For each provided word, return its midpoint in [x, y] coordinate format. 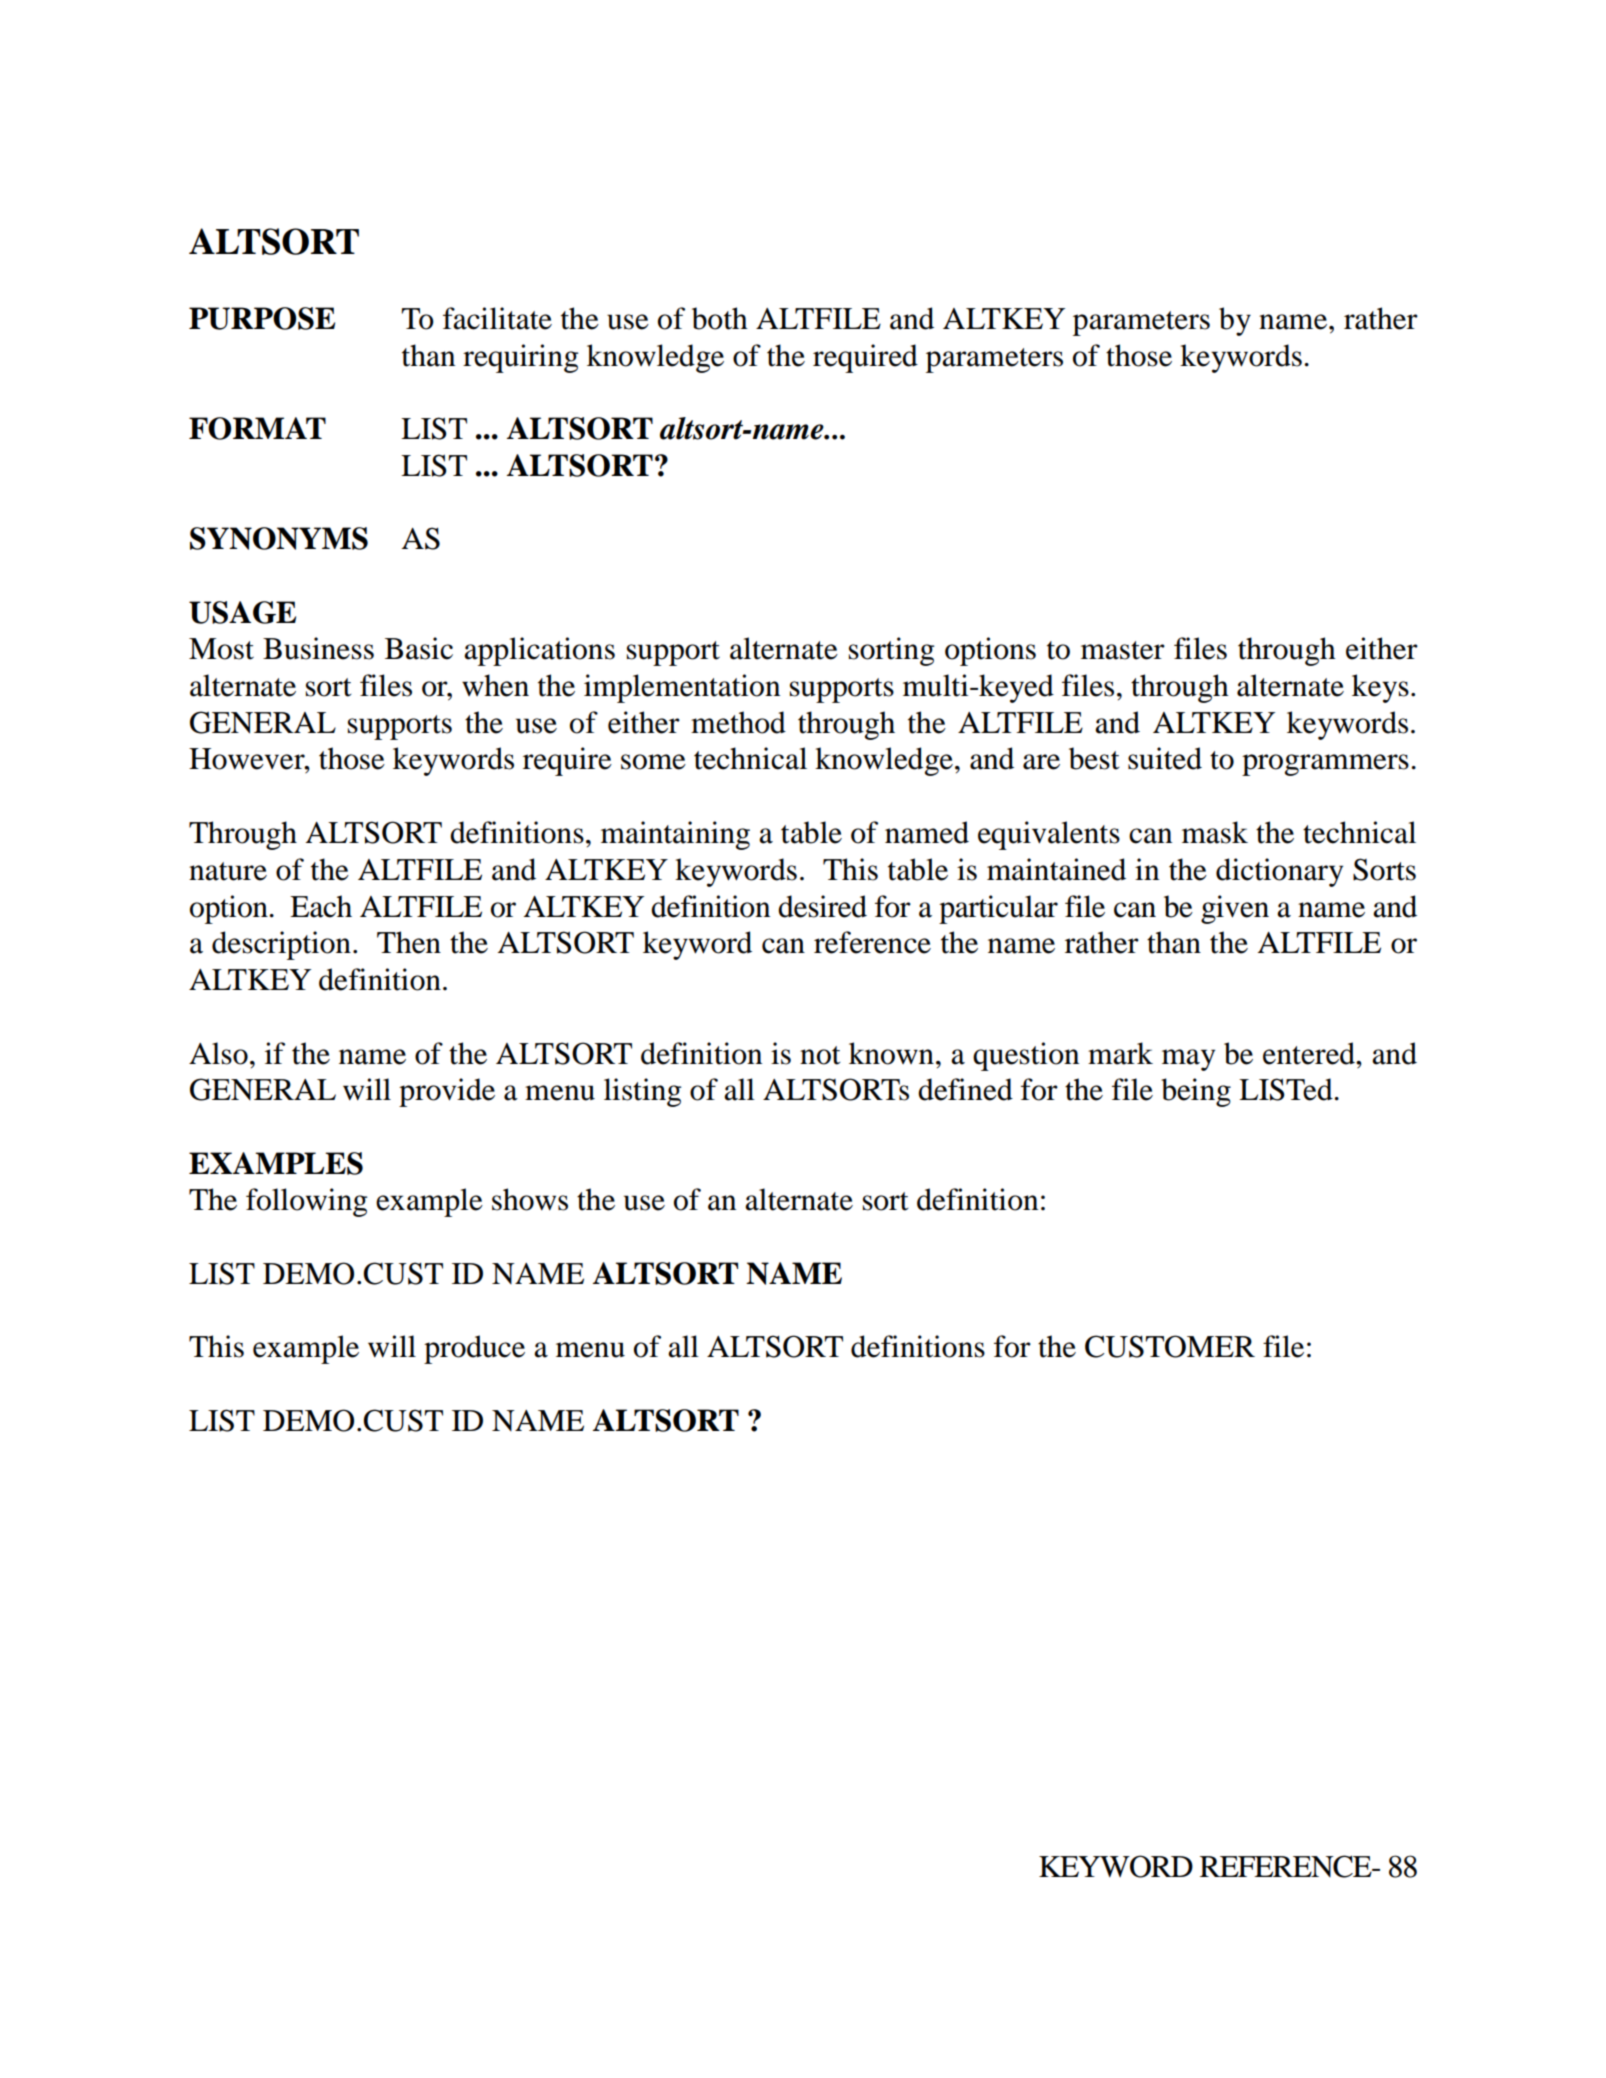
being [1196, 1092]
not [820, 1055]
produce [474, 1349]
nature [228, 871]
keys [1380, 688]
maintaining [675, 835]
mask [1215, 832]
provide [447, 1092]
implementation [682, 688]
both [720, 318]
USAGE [242, 612]
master [1123, 650]
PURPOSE [262, 318]
